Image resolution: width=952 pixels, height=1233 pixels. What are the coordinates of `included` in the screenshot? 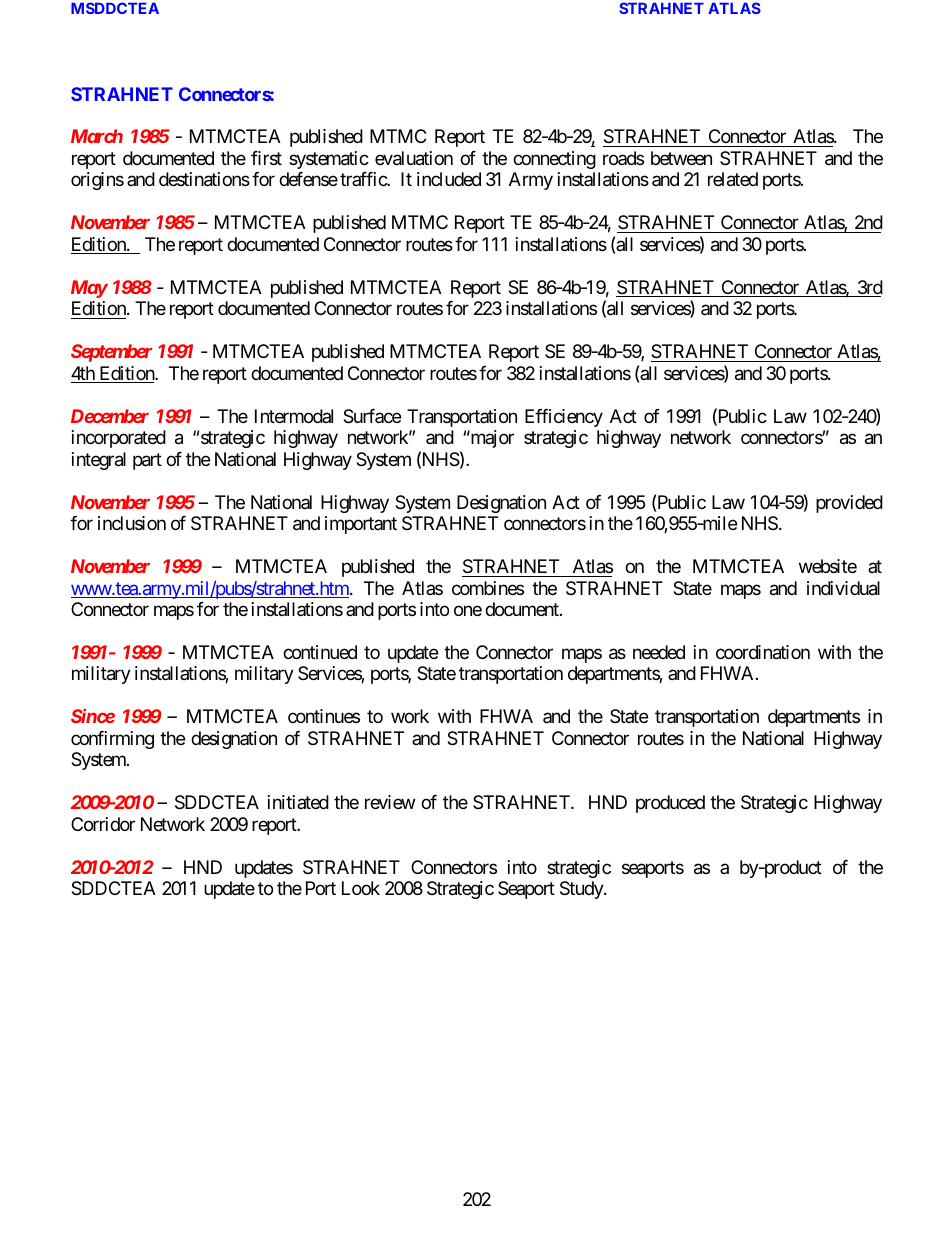 It's located at (449, 179).
